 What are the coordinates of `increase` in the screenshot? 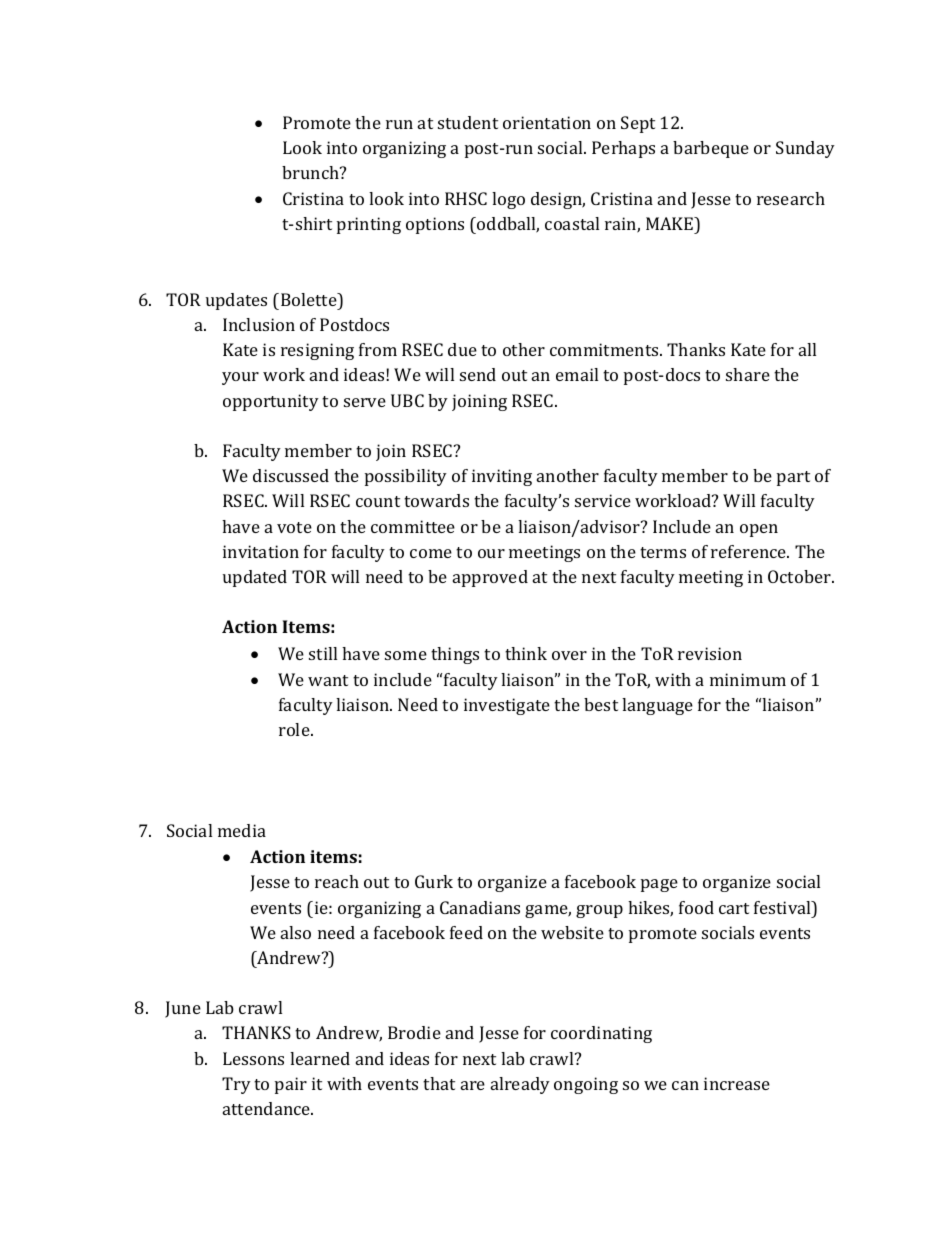 It's located at (737, 1083).
